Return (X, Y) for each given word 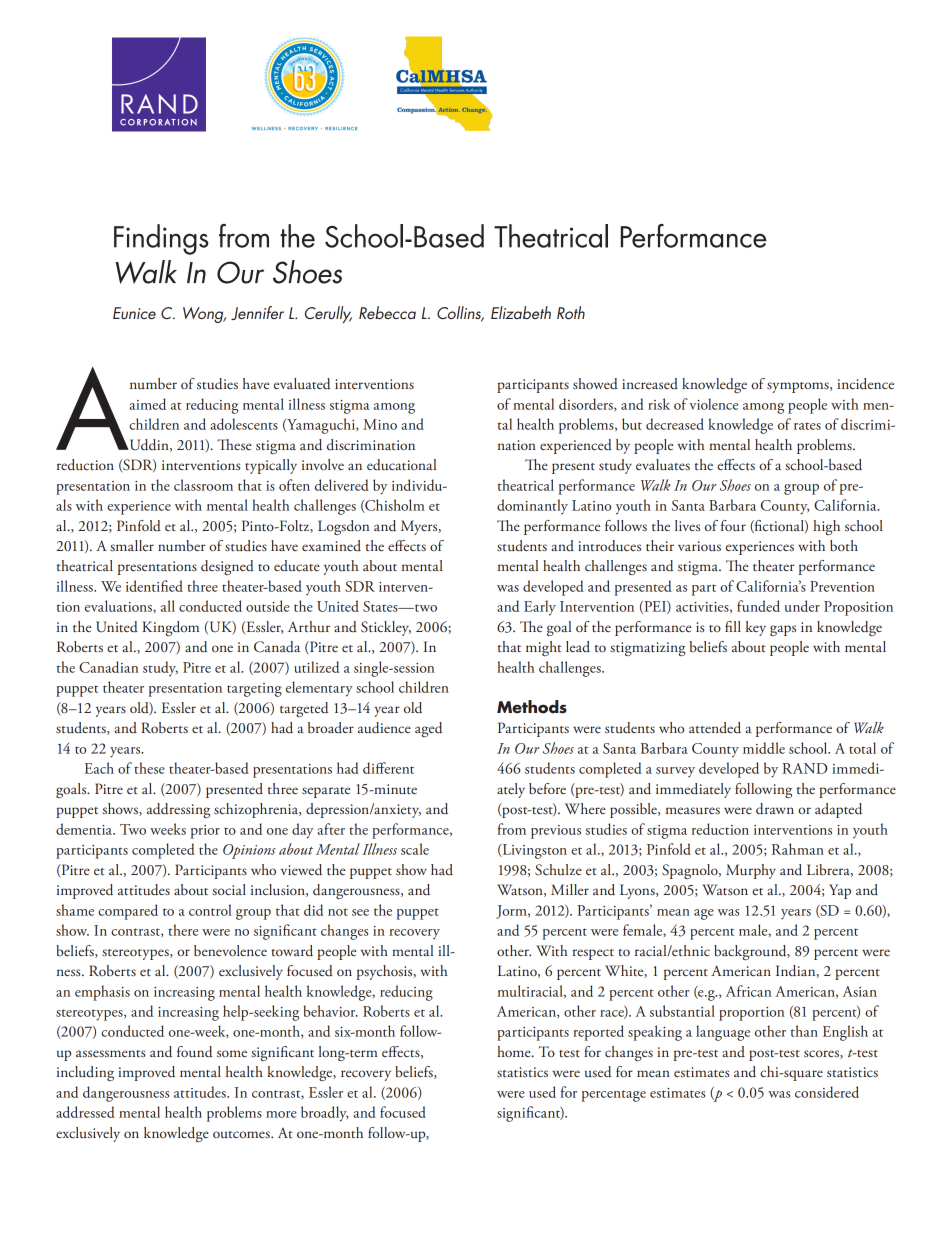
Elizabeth (521, 312)
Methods (532, 707)
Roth (571, 312)
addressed (85, 1112)
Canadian (108, 667)
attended (715, 728)
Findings (161, 239)
